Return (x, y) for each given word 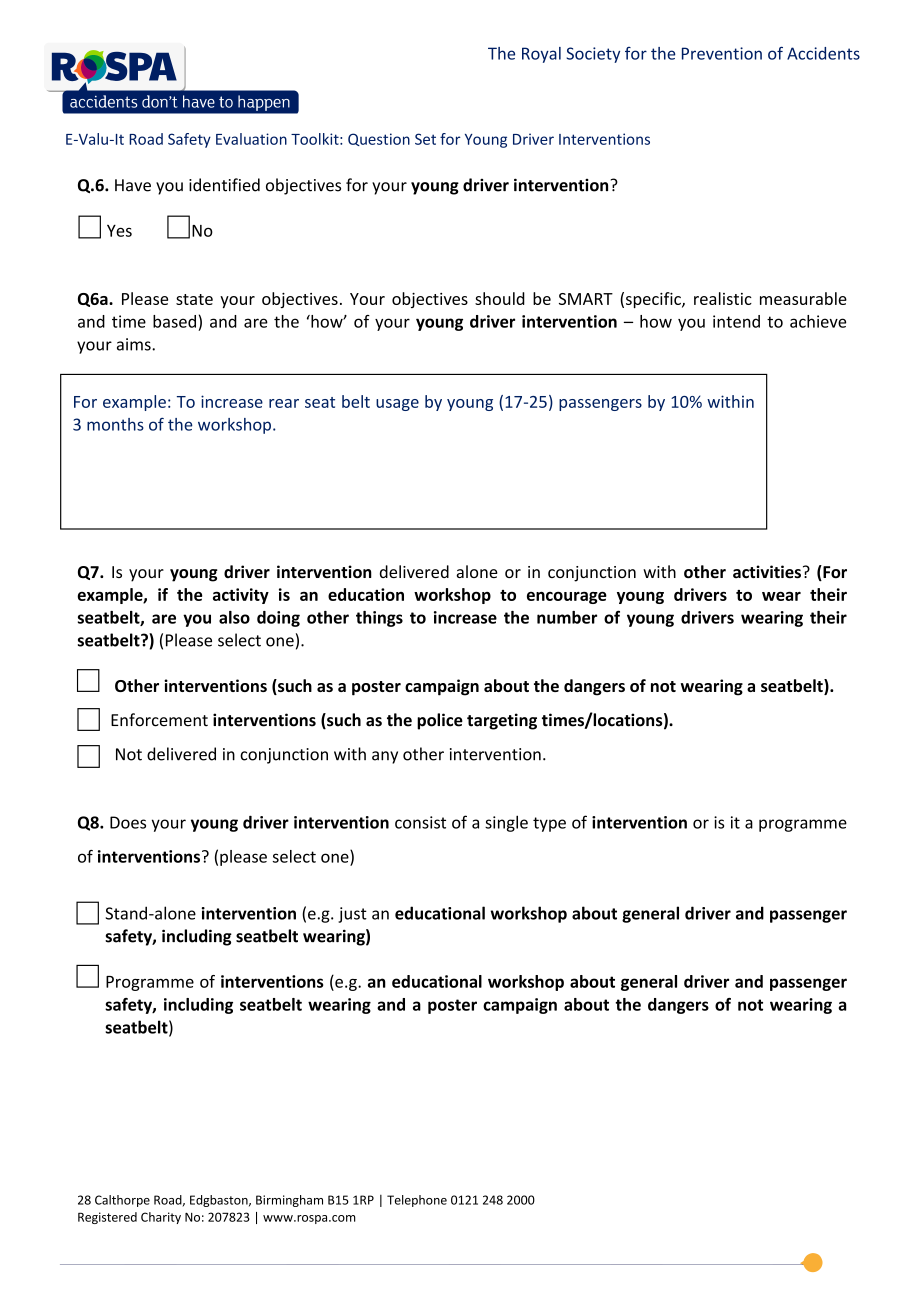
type (549, 824)
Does (128, 822)
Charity (161, 1218)
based (174, 321)
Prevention (722, 53)
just (352, 915)
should (500, 298)
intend (736, 321)
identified (224, 185)
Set (425, 139)
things (379, 619)
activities (767, 572)
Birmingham (289, 1201)
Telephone (417, 1201)
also (234, 617)
